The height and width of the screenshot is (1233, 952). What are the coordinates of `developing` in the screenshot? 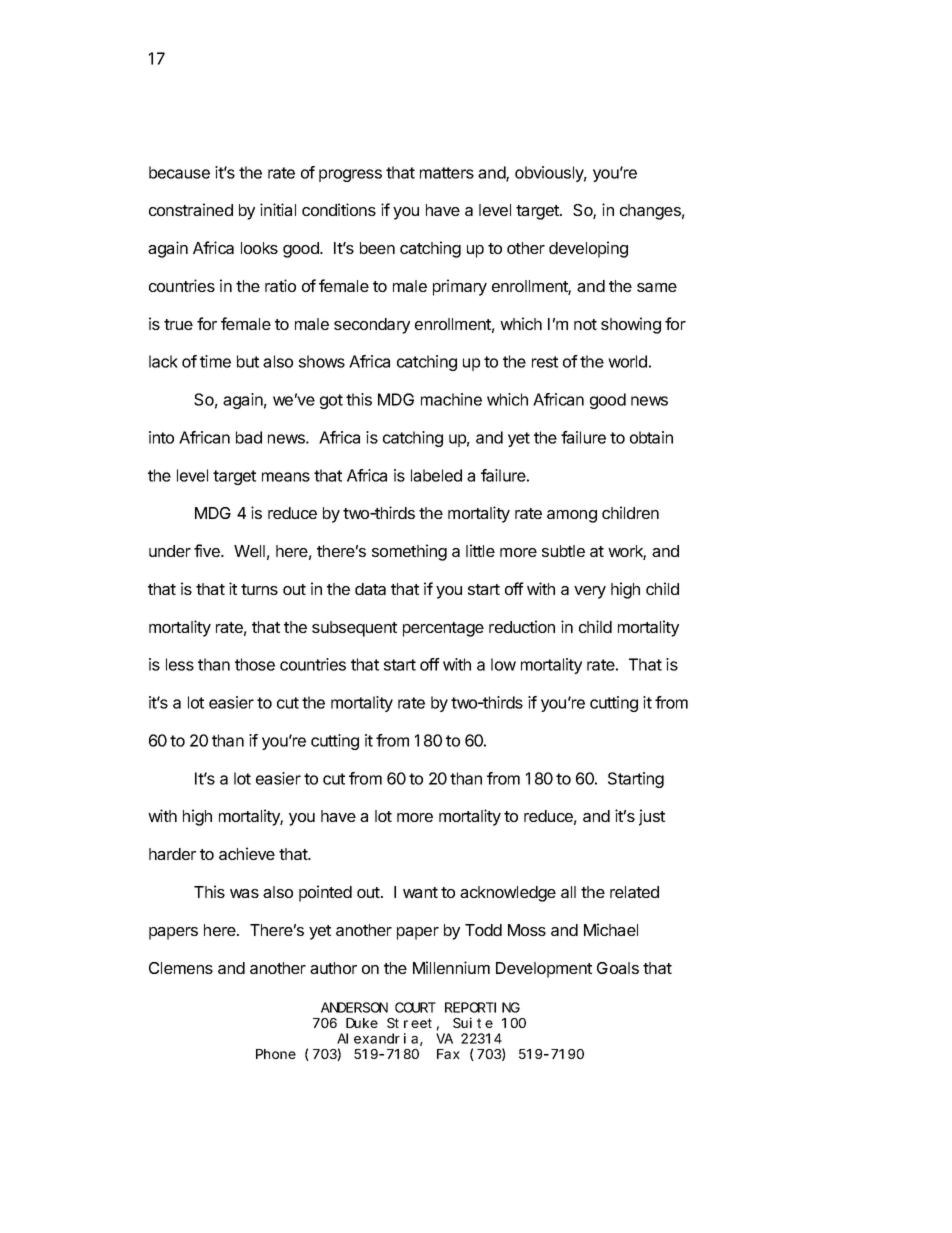 It's located at (588, 249).
